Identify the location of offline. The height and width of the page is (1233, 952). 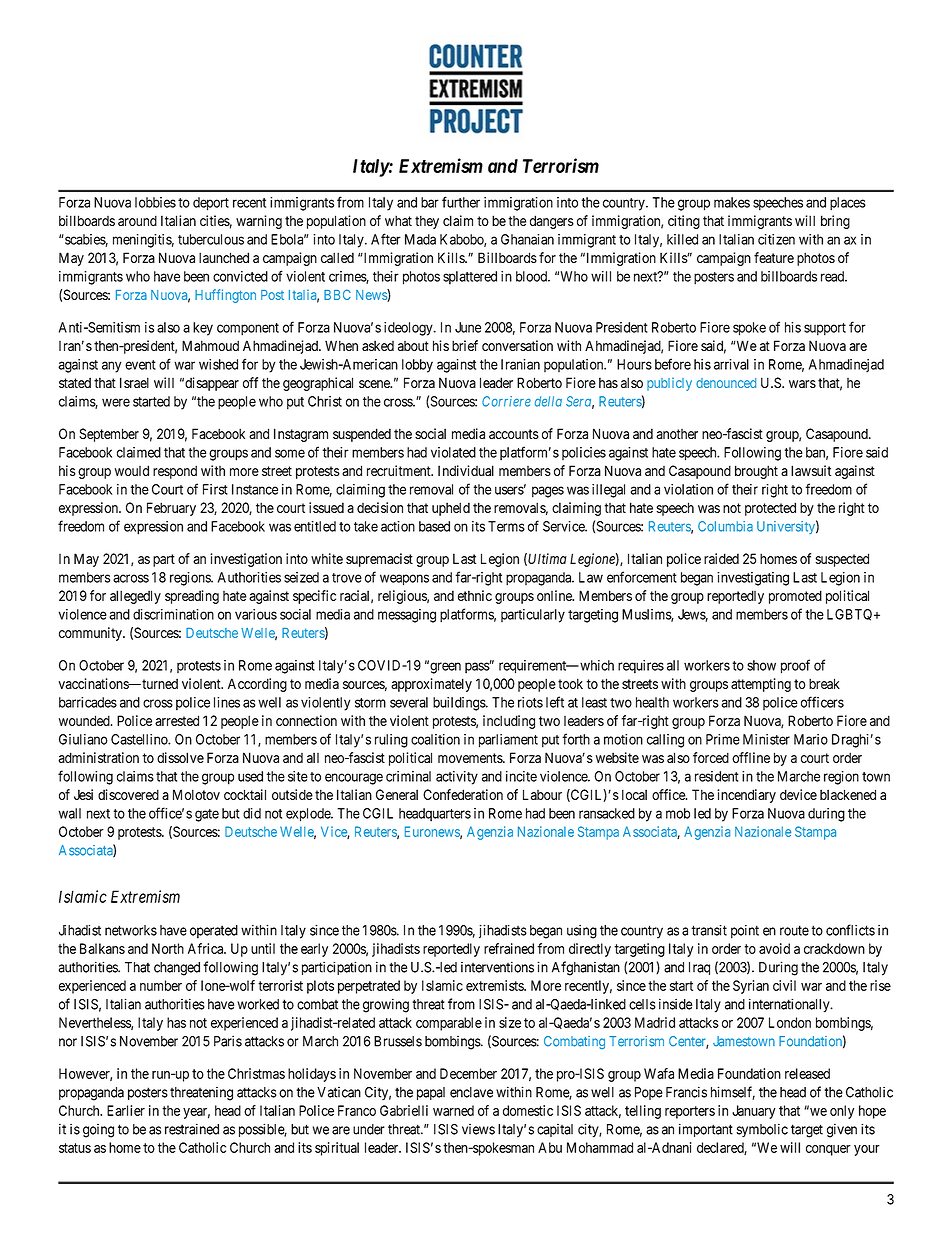
(751, 757).
